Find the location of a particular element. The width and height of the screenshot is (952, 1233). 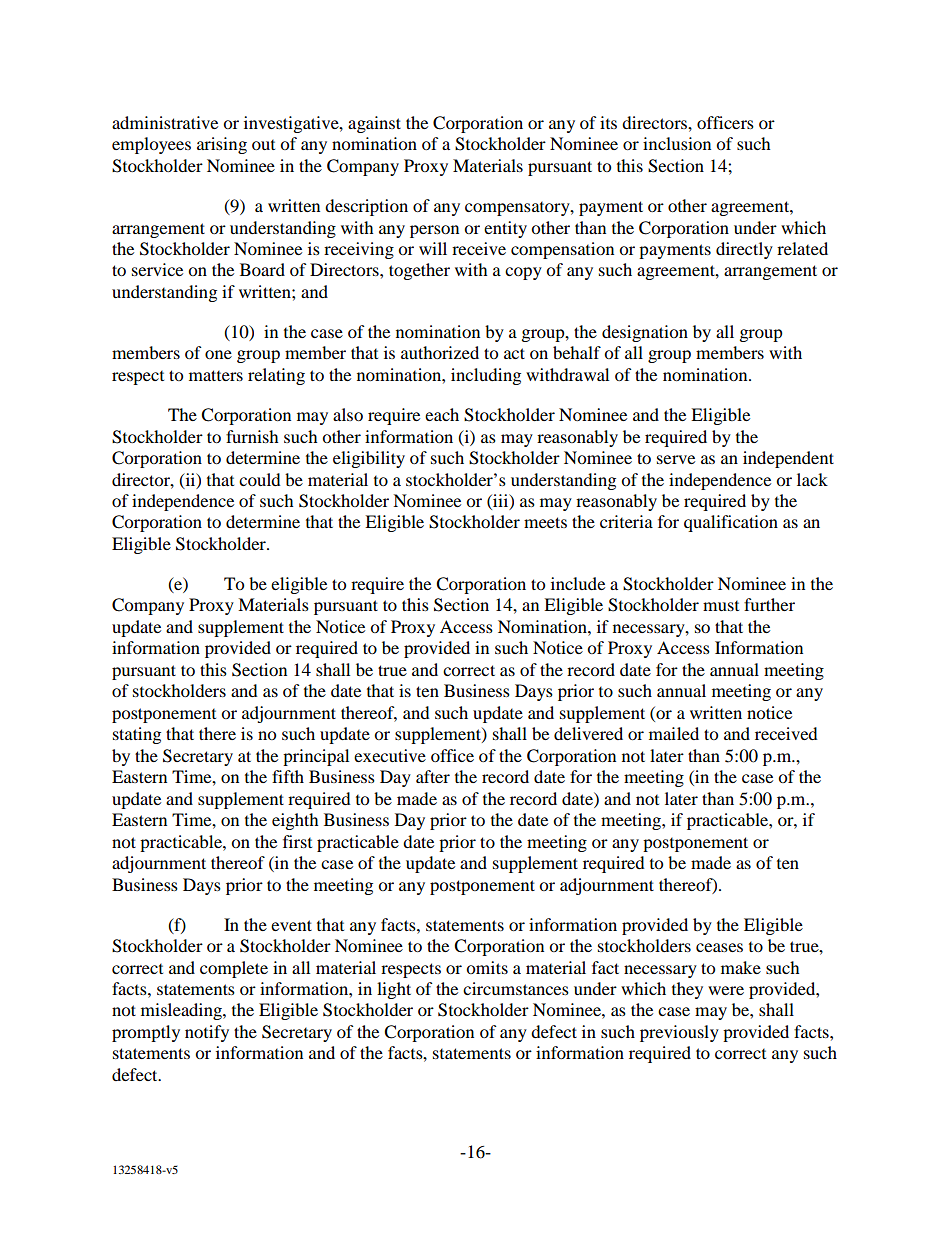

include is located at coordinates (578, 583).
